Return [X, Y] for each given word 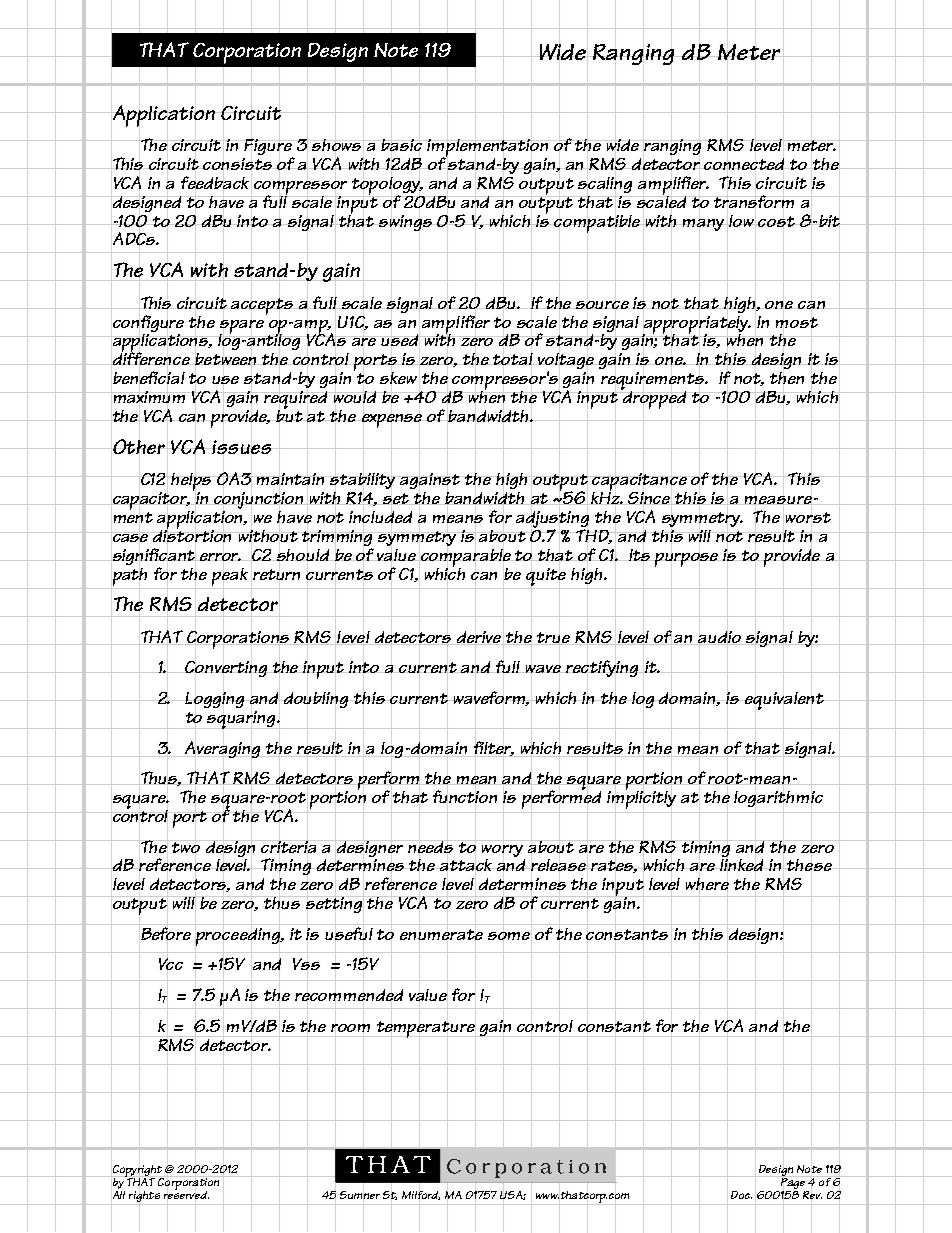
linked [742, 865]
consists [238, 164]
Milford [421, 1195]
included [380, 517]
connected [745, 164]
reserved [186, 1195]
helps [192, 481]
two [186, 847]
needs [432, 846]
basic [402, 145]
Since [650, 498]
